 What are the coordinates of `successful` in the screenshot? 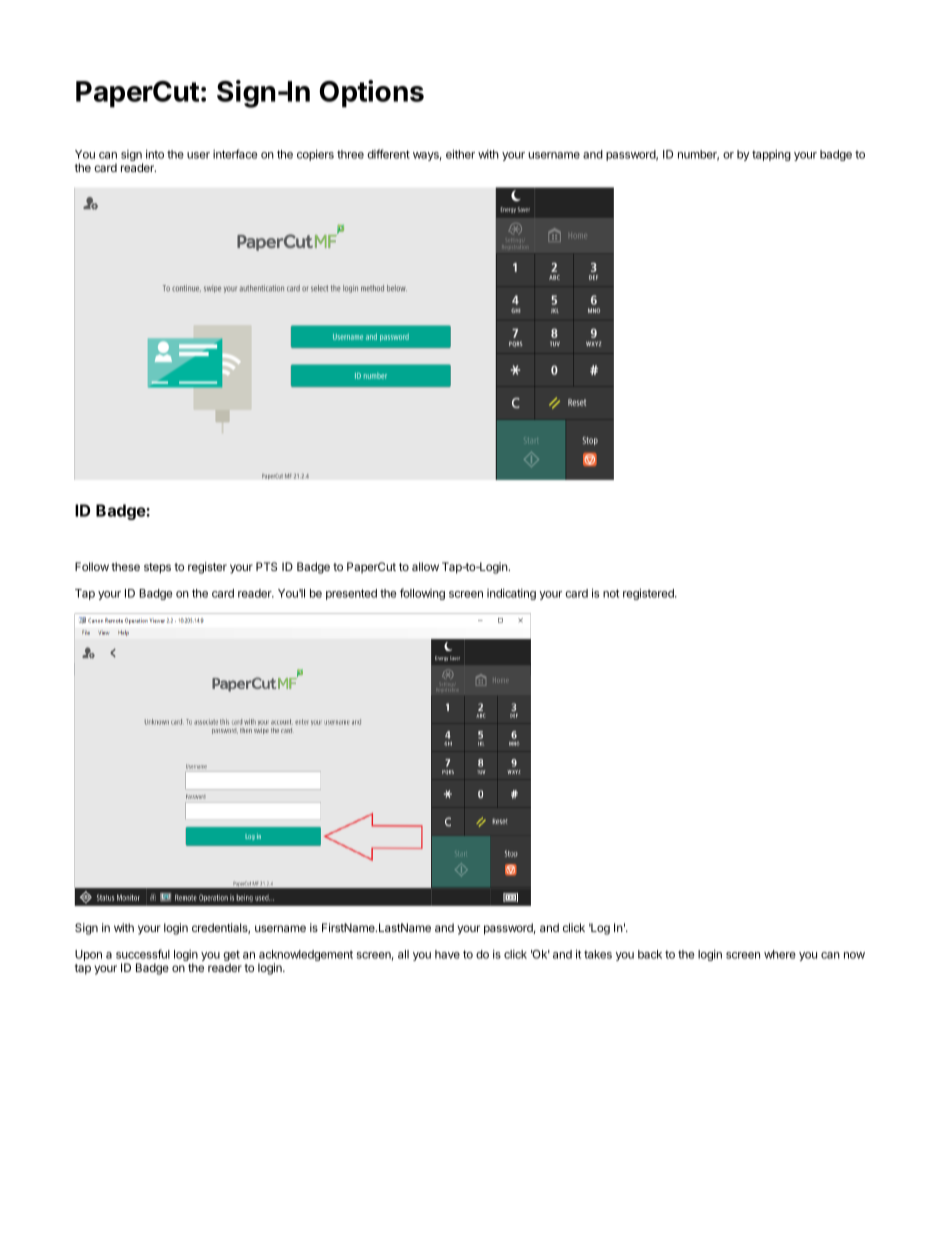 It's located at (143, 954).
